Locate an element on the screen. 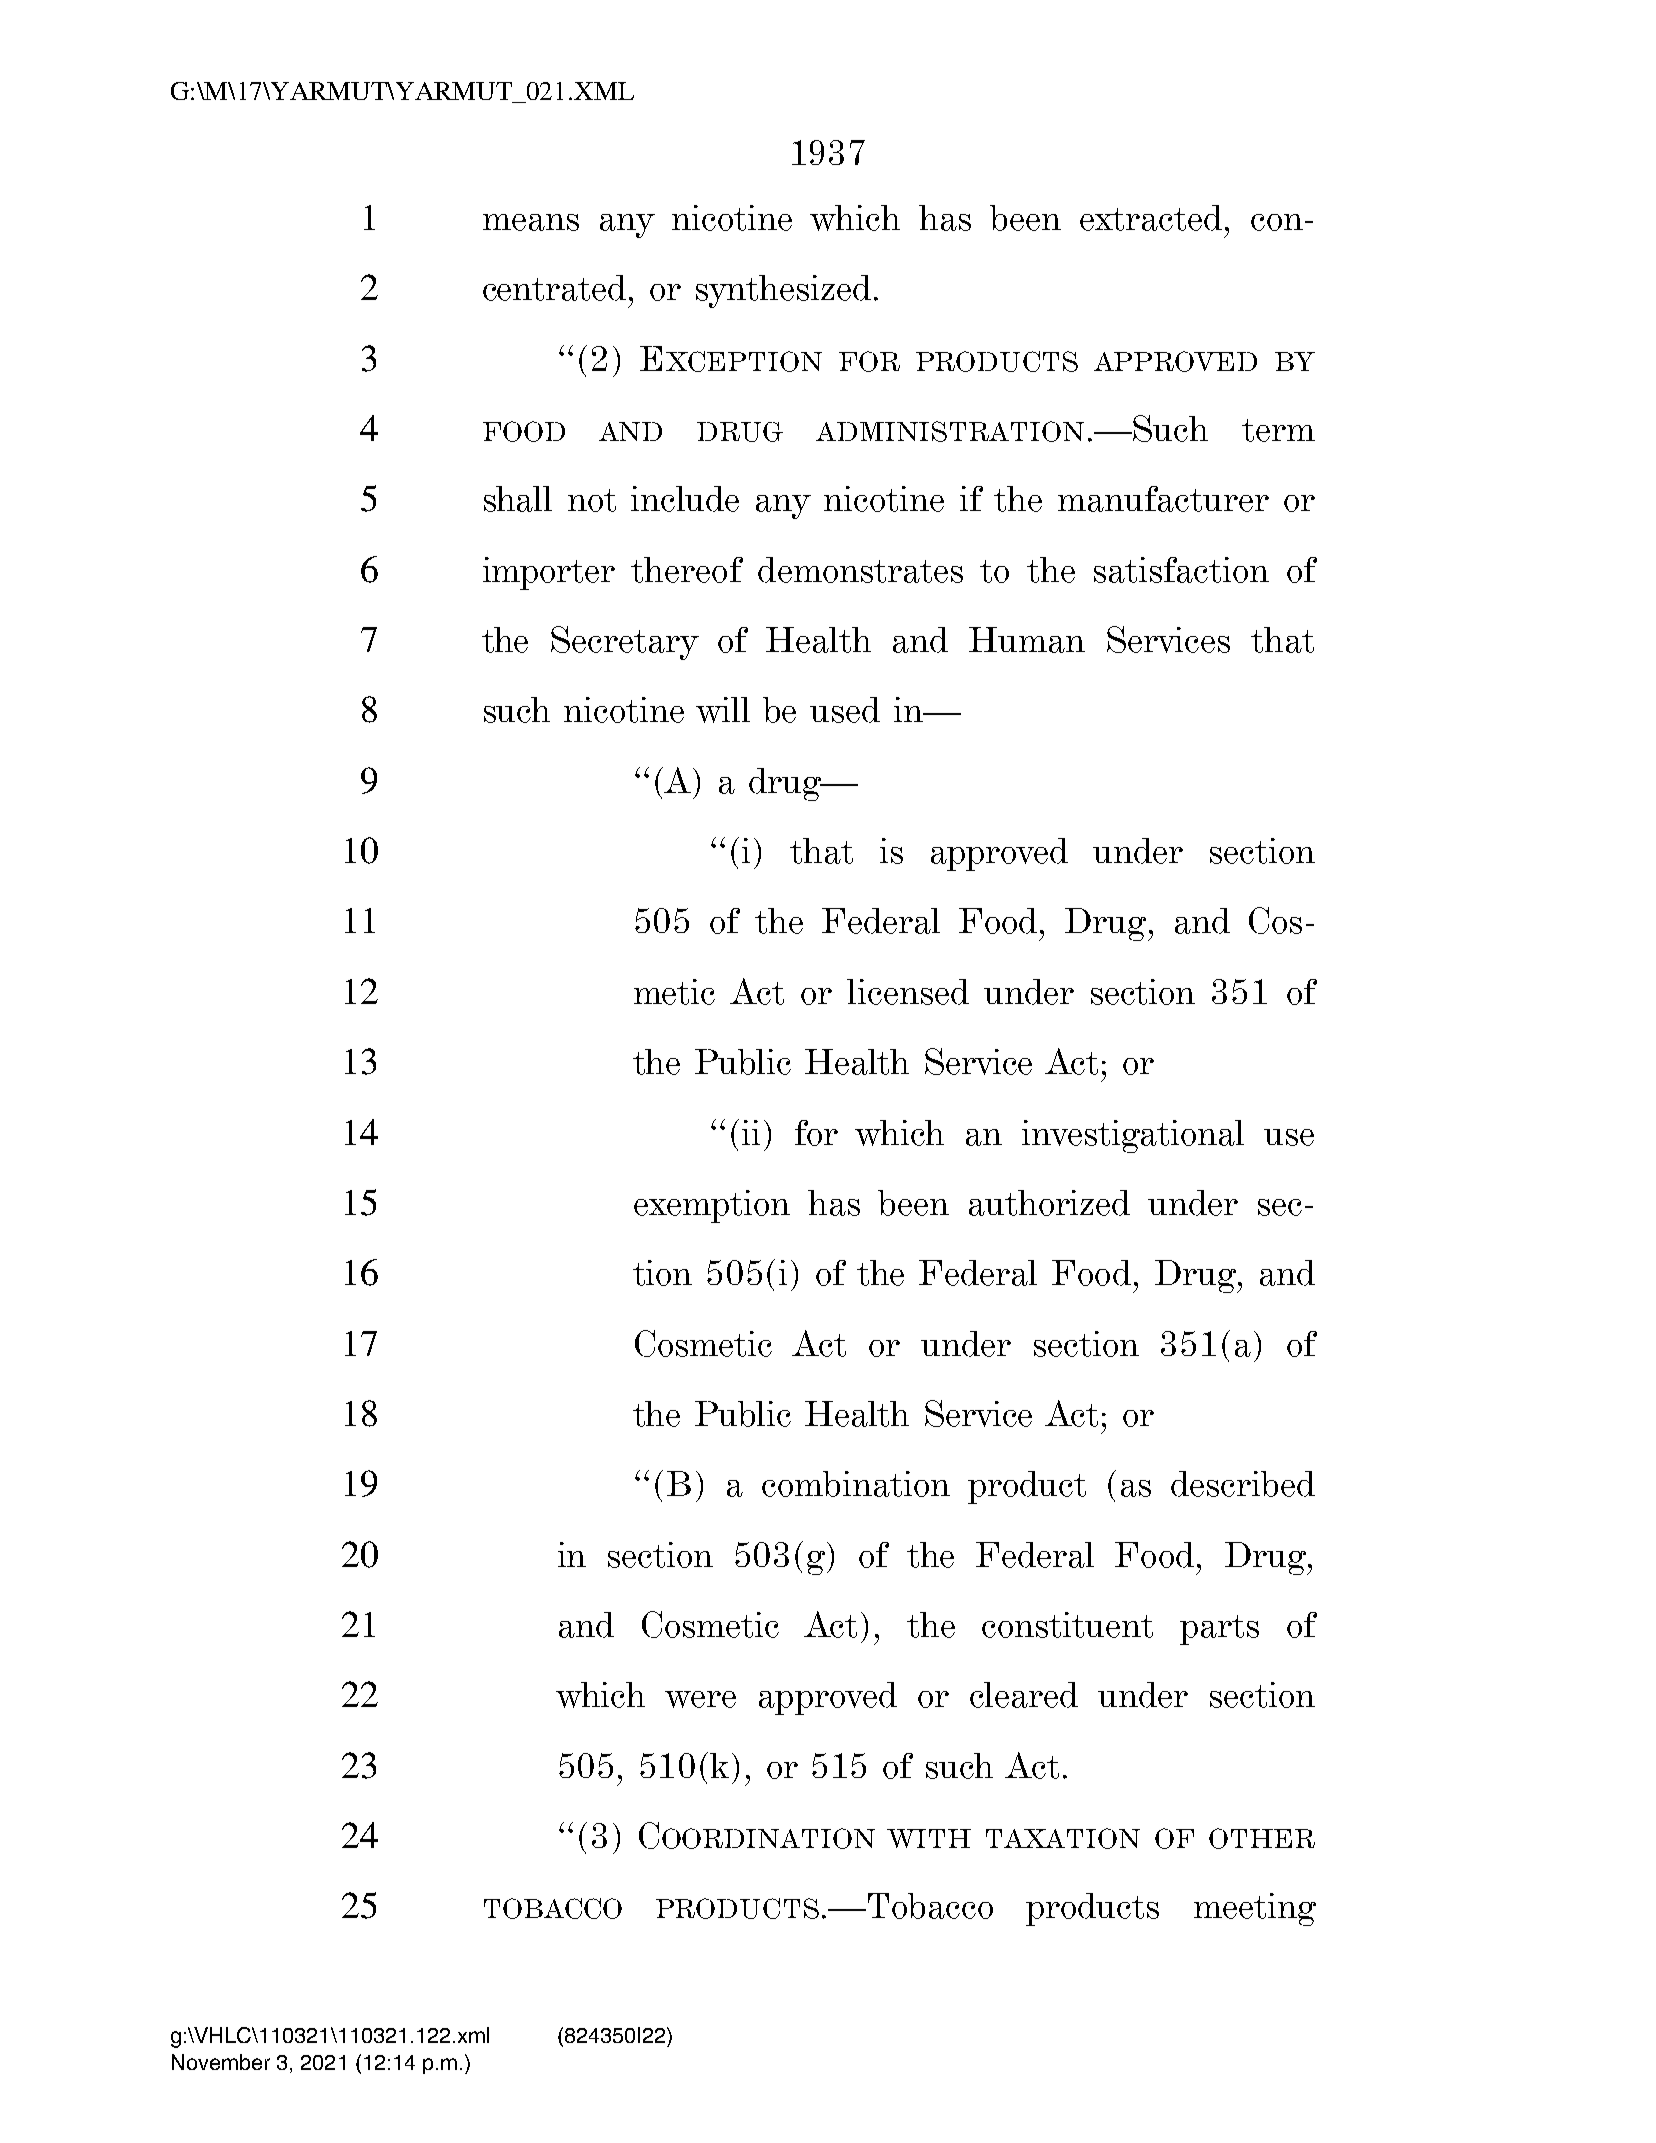  extracted is located at coordinates (1151, 218).
